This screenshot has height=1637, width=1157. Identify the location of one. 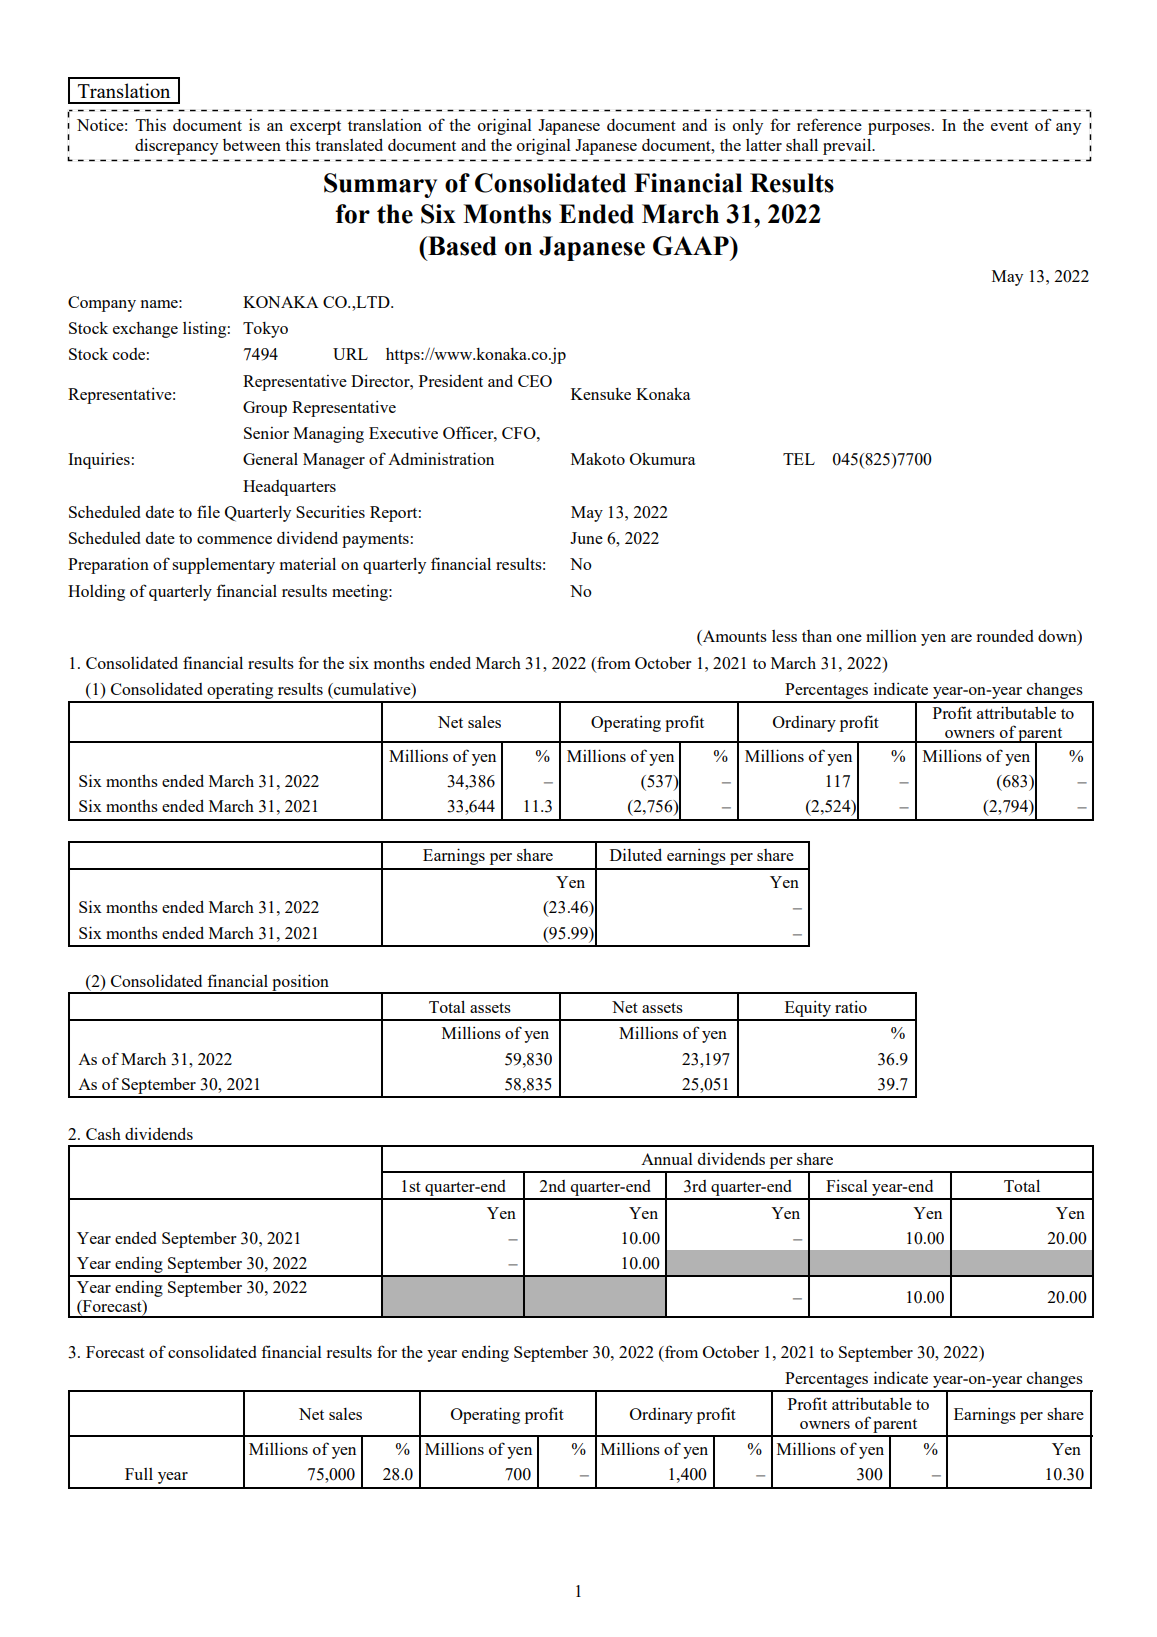
(849, 638).
